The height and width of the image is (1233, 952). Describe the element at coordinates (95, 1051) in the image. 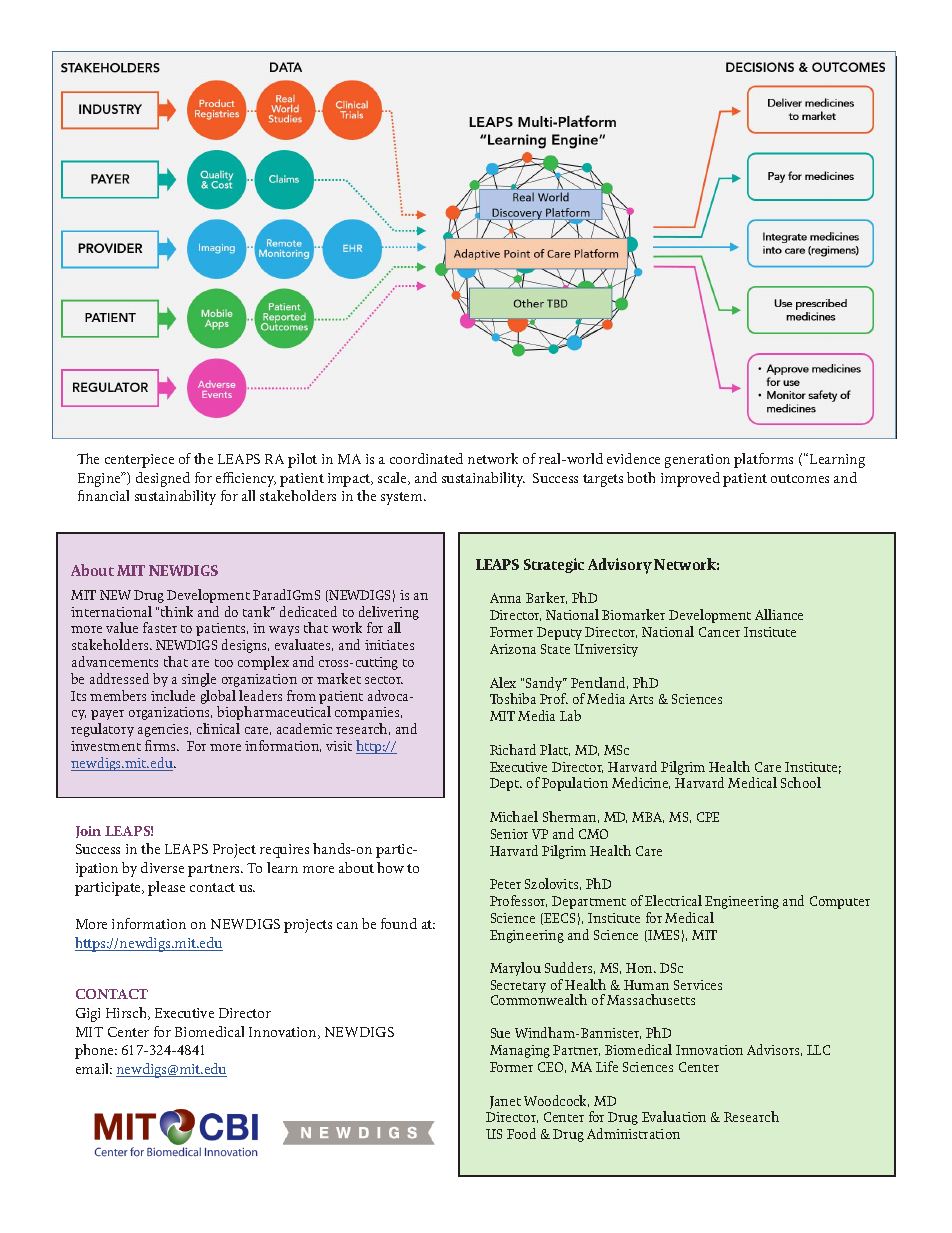

I see `phone` at that location.
